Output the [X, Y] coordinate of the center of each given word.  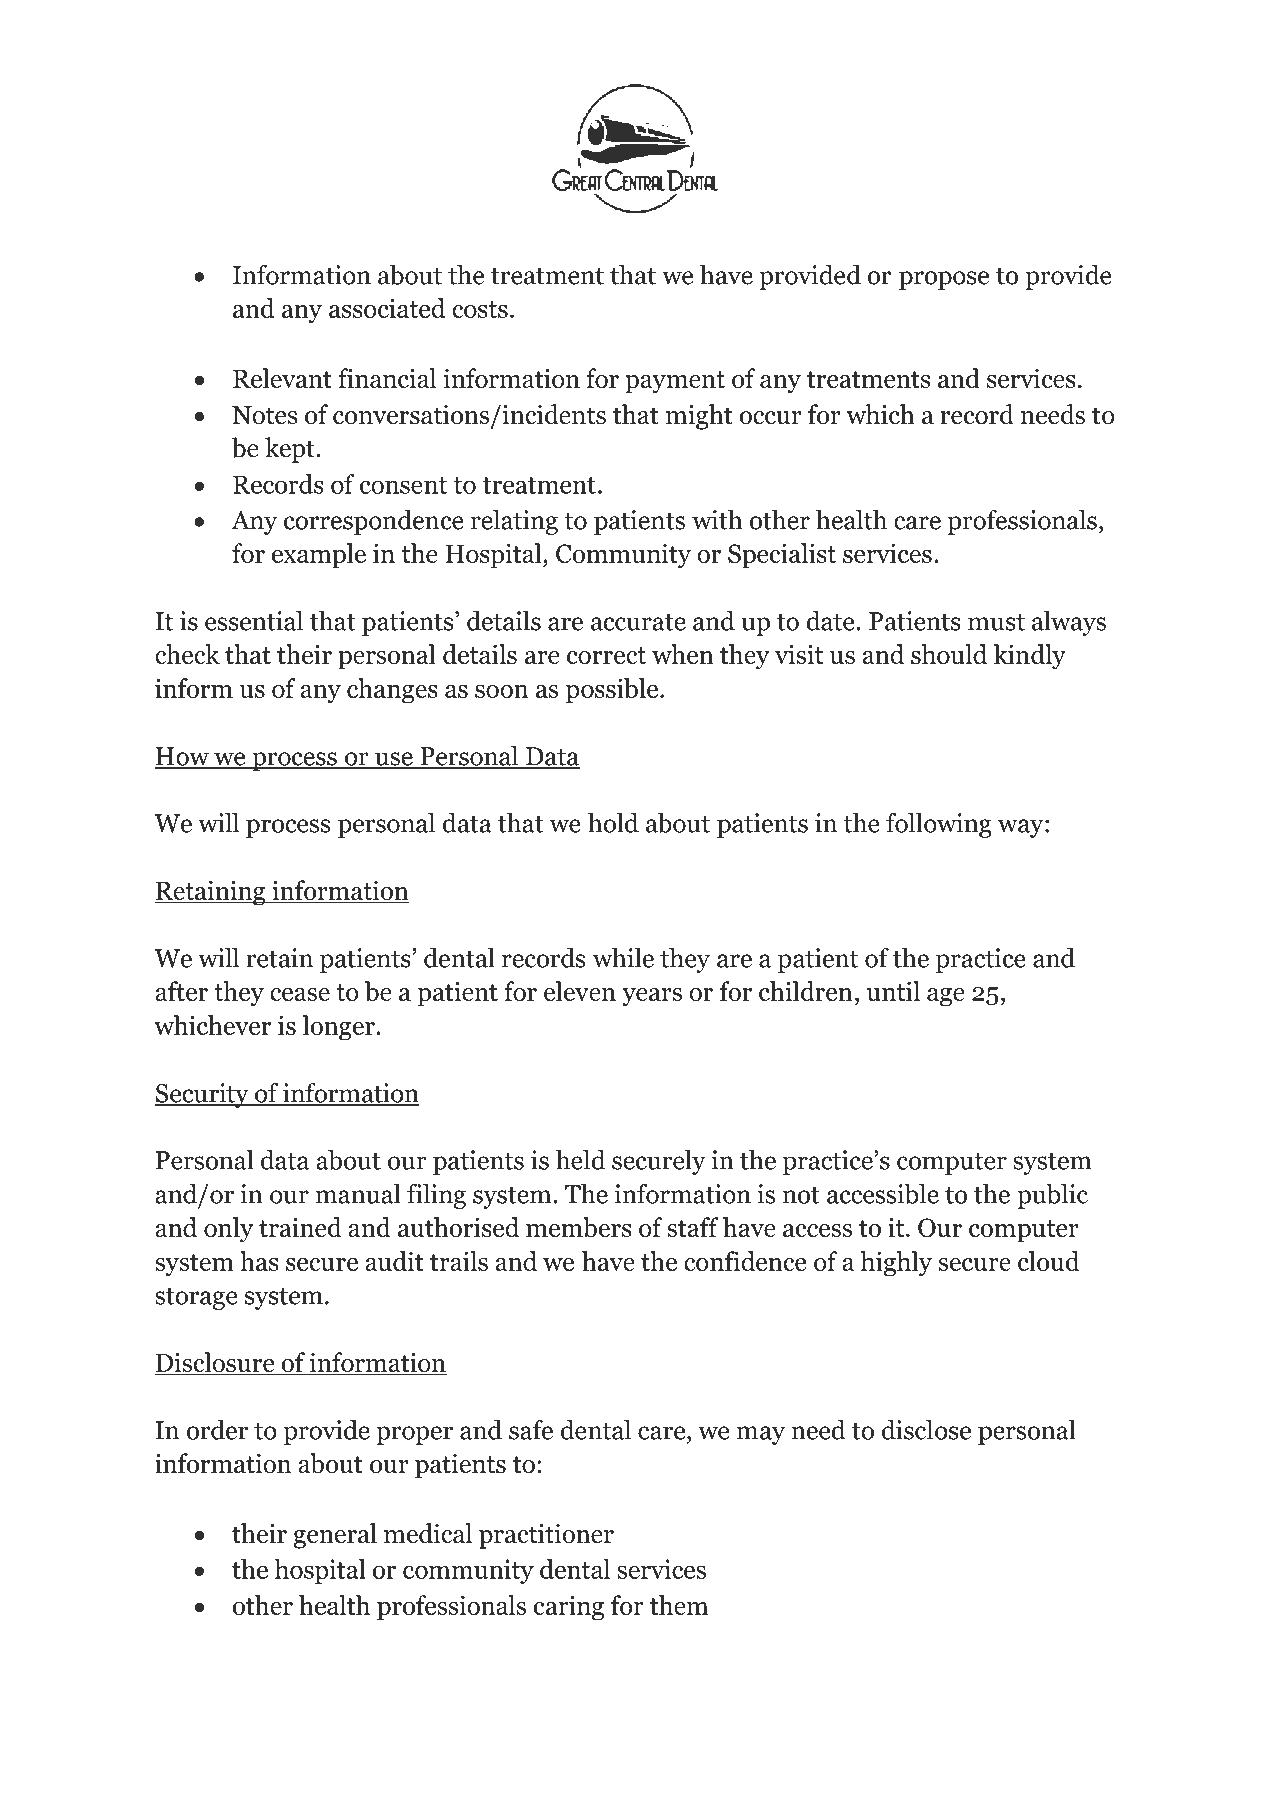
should [949, 654]
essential [254, 620]
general [335, 1536]
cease [300, 994]
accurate [638, 622]
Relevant [282, 378]
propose [944, 280]
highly [896, 1264]
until [893, 991]
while [623, 957]
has [259, 1261]
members [579, 1227]
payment [675, 382]
